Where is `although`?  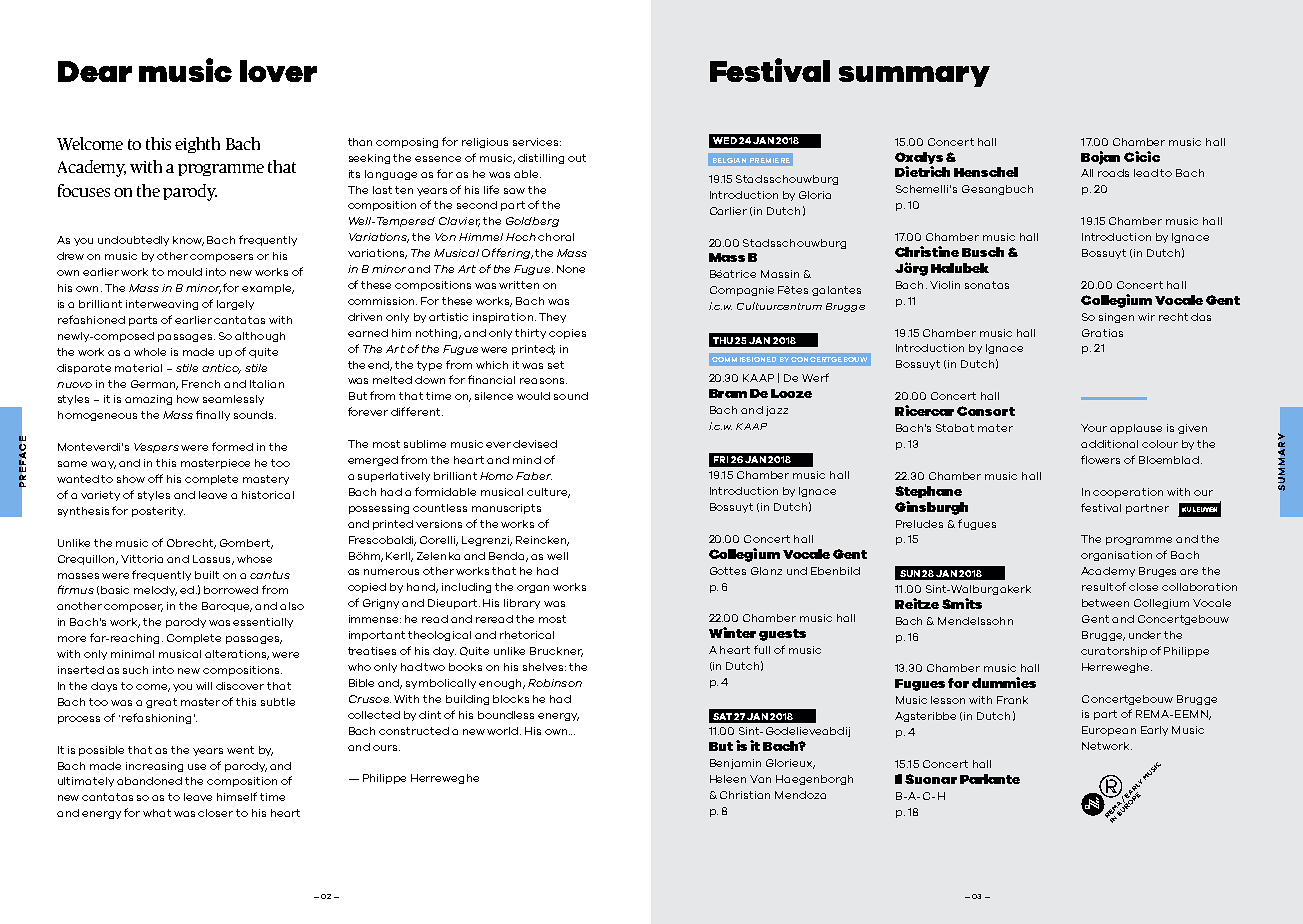 although is located at coordinates (260, 337).
